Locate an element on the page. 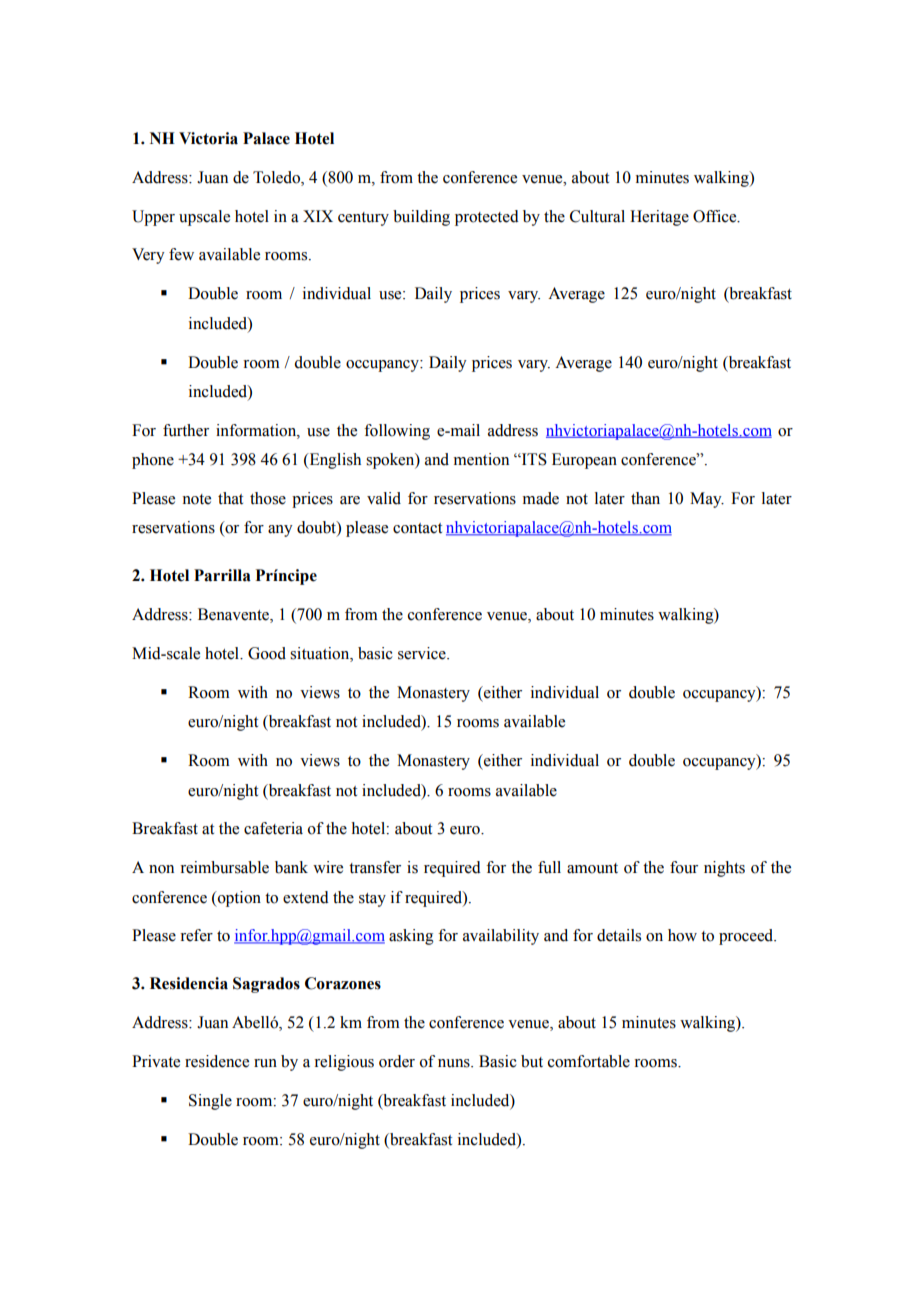  Heritage is located at coordinates (659, 218).
